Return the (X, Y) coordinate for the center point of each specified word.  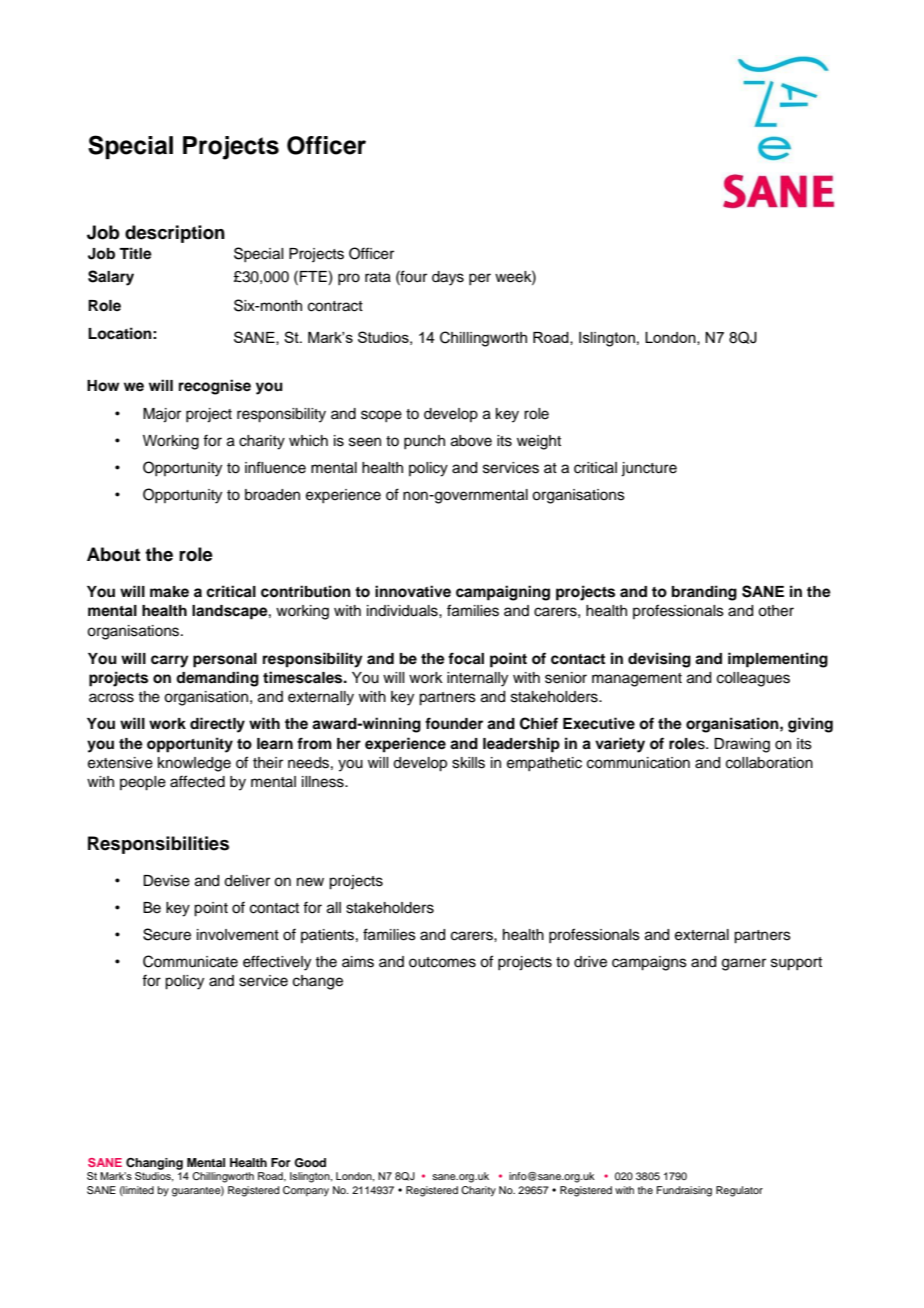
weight (539, 442)
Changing (154, 1164)
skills (468, 763)
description (175, 234)
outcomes (442, 962)
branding (704, 593)
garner (744, 964)
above (471, 441)
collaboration (769, 763)
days (448, 278)
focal (466, 658)
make (169, 591)
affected (197, 781)
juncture (649, 469)
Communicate (190, 961)
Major (162, 415)
